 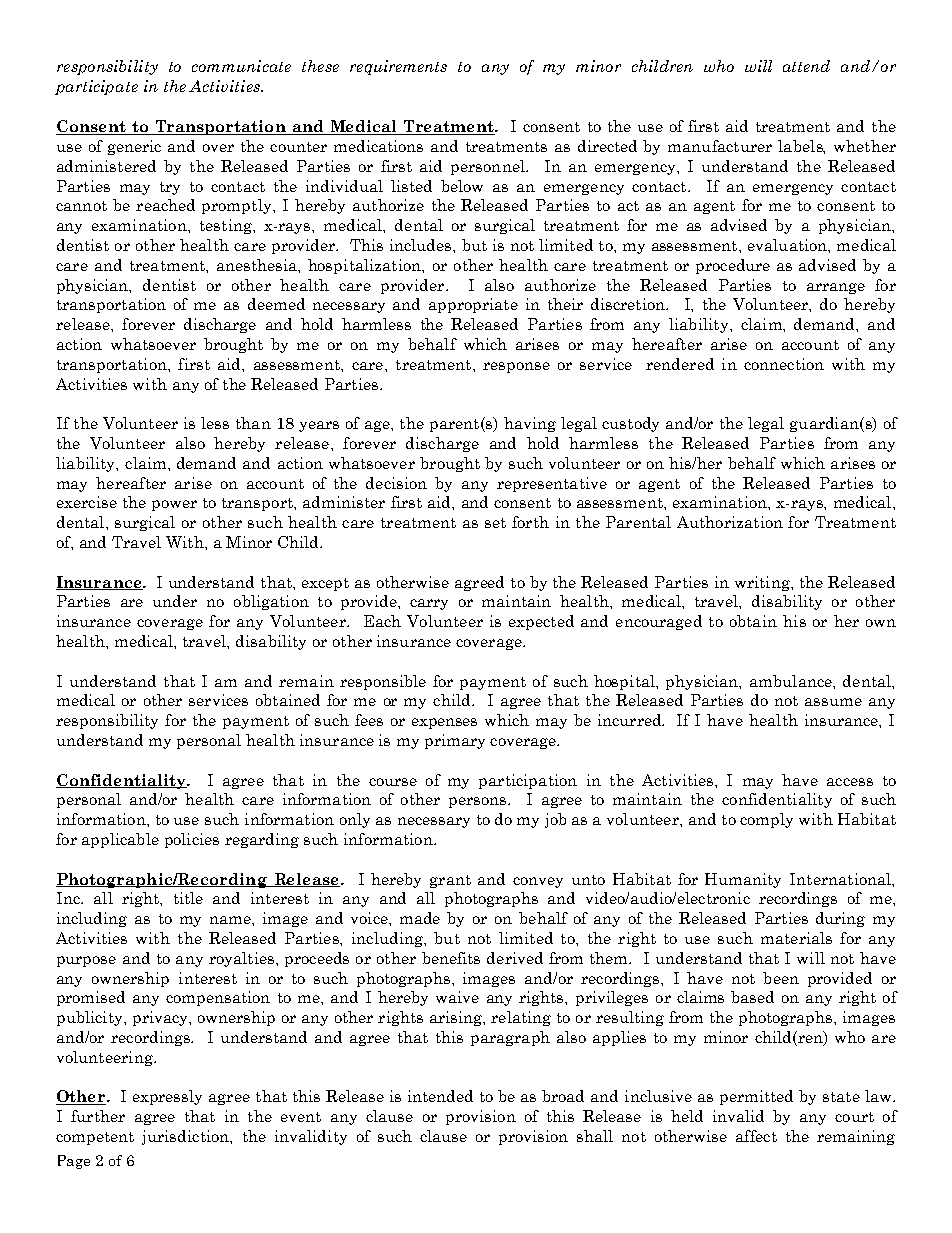 What do you see at coordinates (398, 67) in the screenshot?
I see `requirements` at bounding box center [398, 67].
